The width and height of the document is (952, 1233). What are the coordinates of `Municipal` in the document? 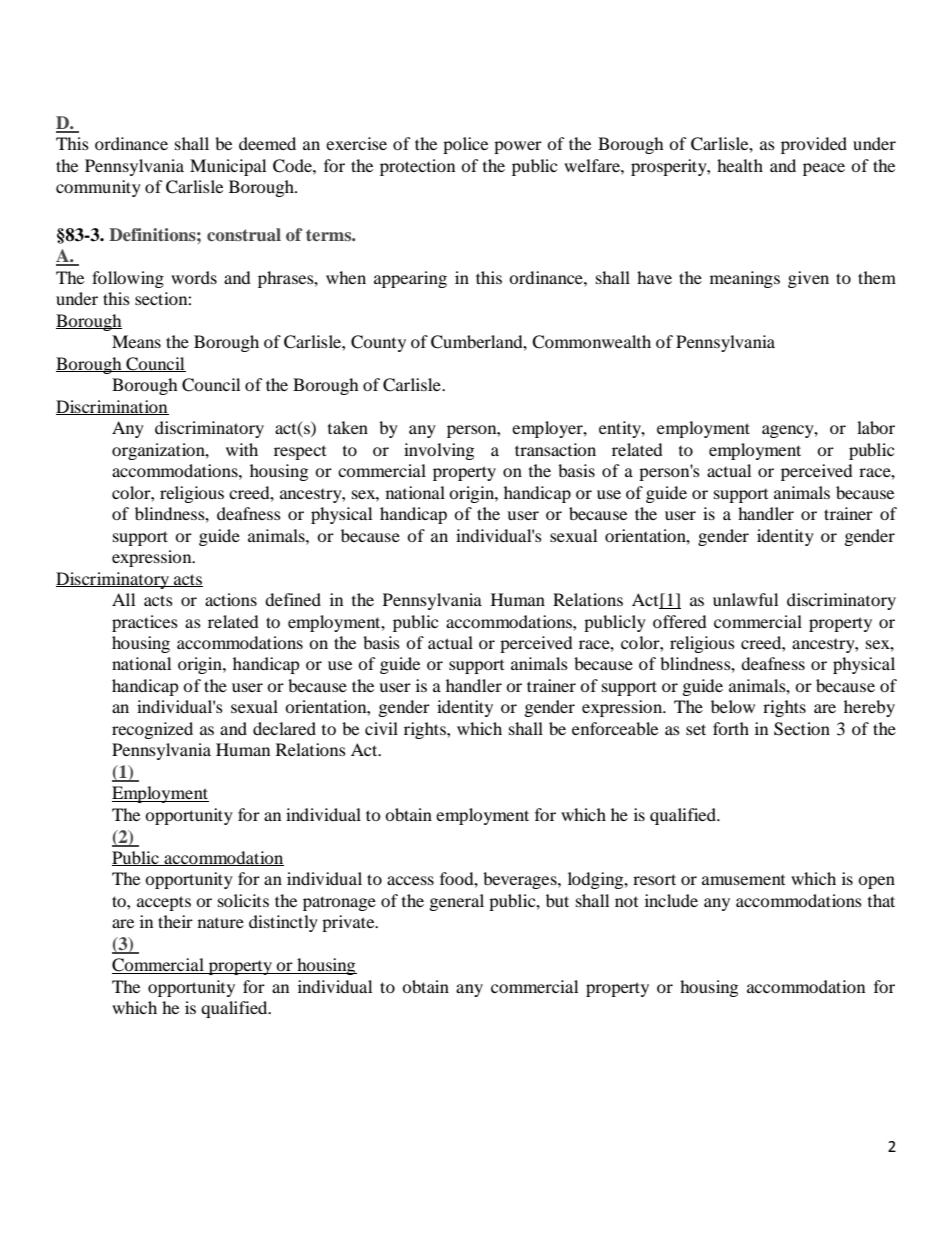 It's located at (228, 167).
